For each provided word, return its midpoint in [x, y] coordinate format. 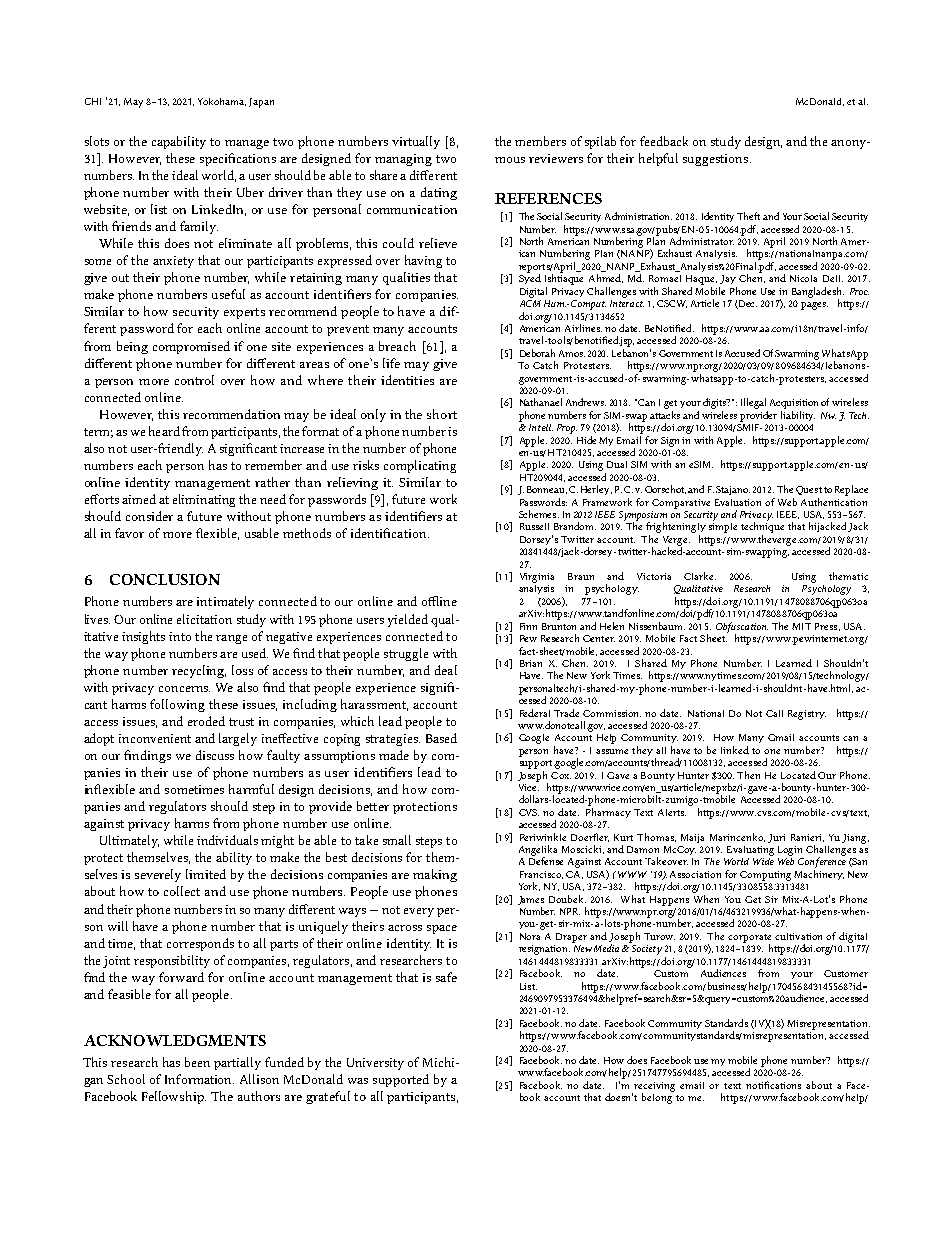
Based [441, 738]
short [442, 414]
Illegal [753, 403]
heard [164, 431]
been [197, 1062]
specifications [238, 159]
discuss [215, 755]
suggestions [715, 160]
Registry [807, 715]
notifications [773, 1085]
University [375, 1064]
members [540, 141]
